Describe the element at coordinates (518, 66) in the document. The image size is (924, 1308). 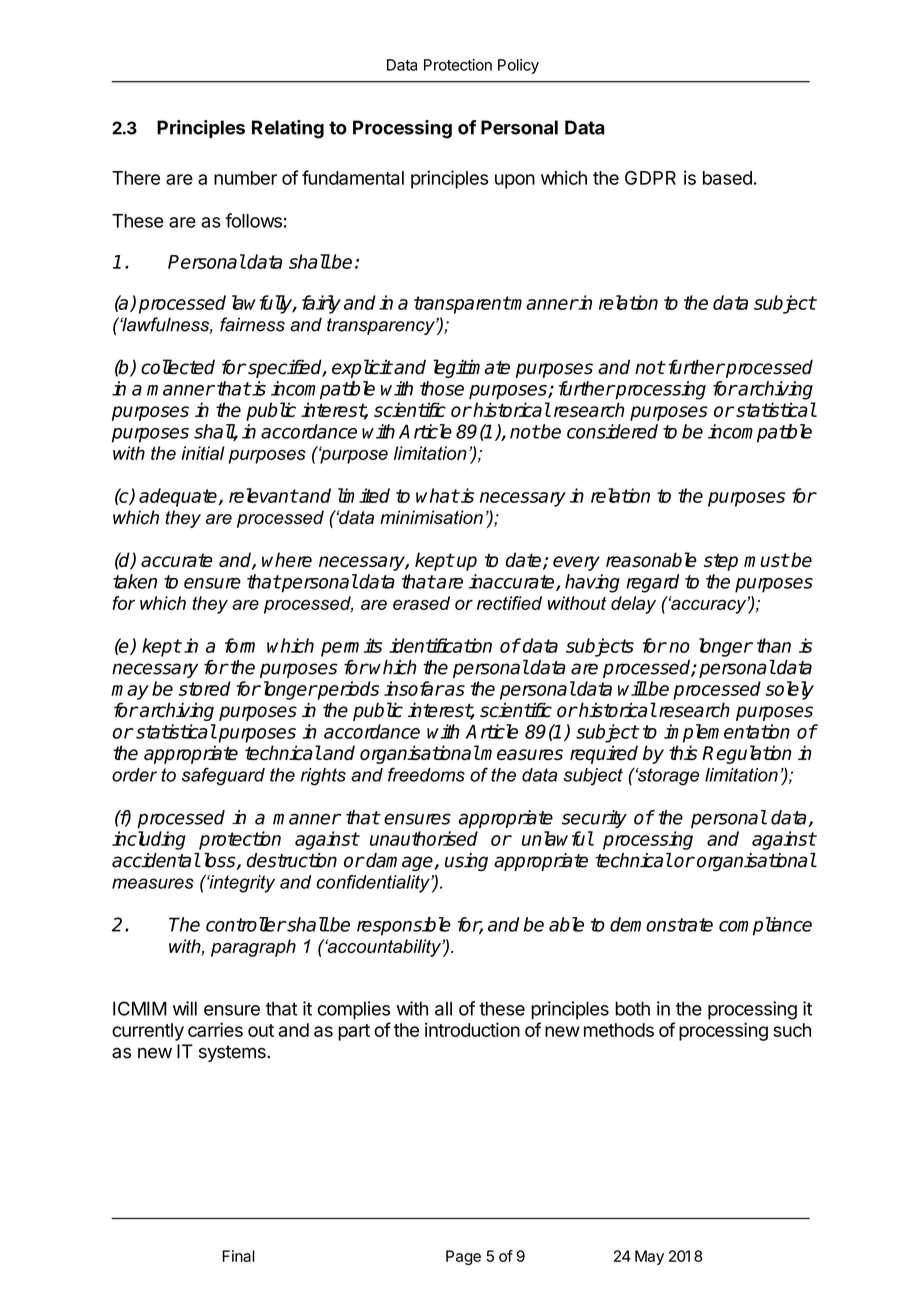
I see `Policy` at that location.
